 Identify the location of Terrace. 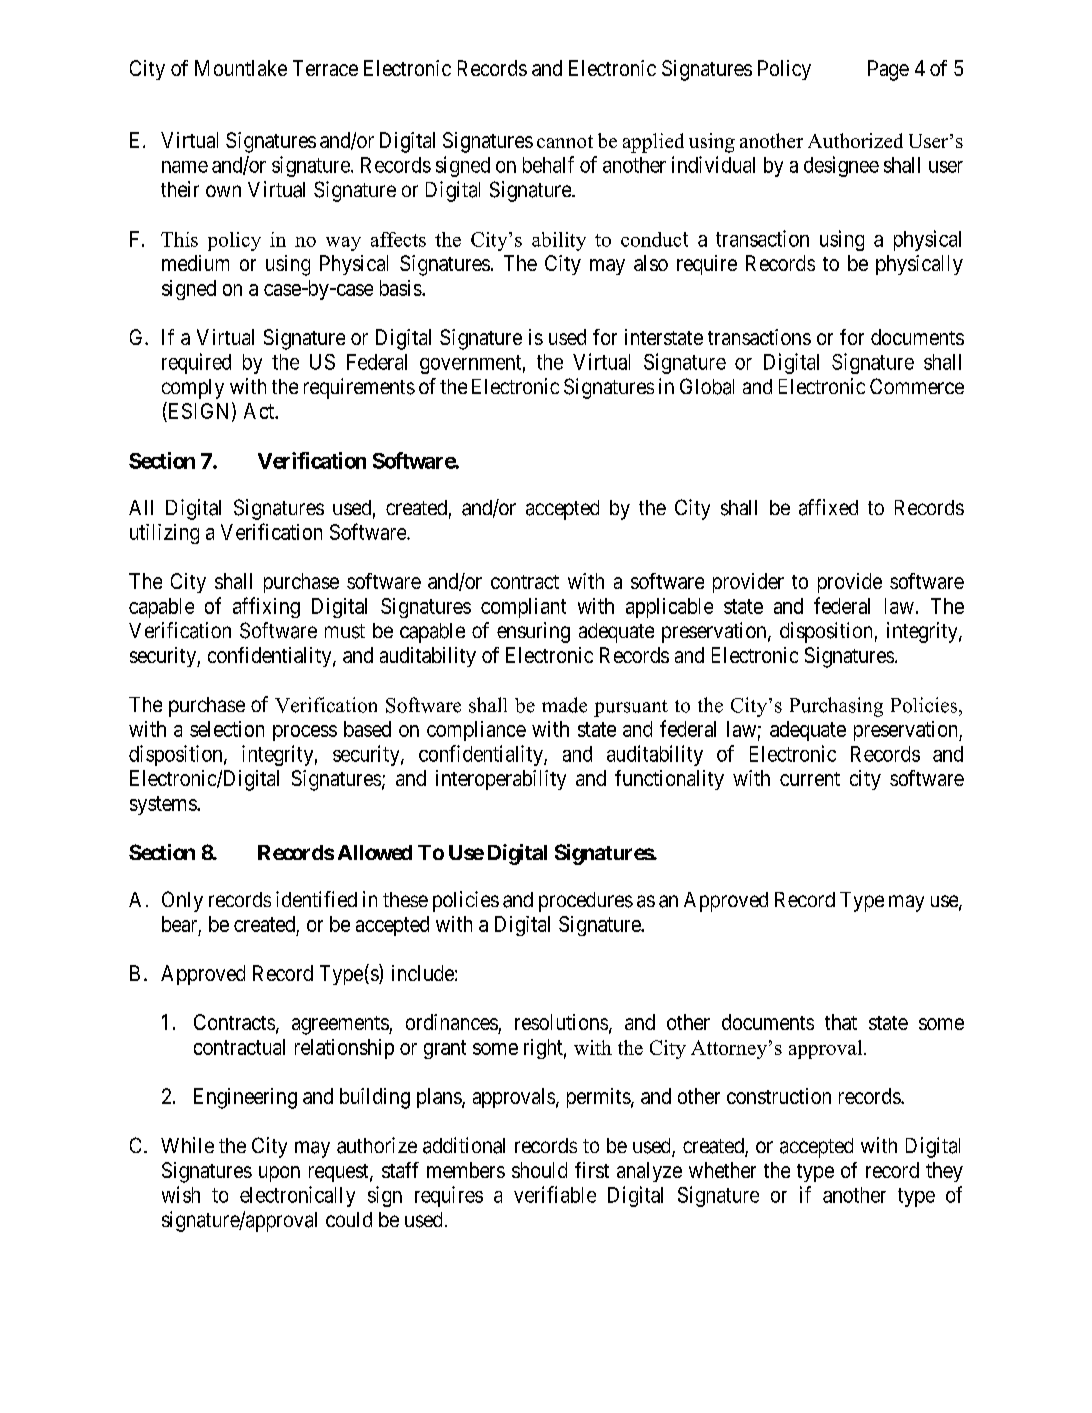
(325, 68).
